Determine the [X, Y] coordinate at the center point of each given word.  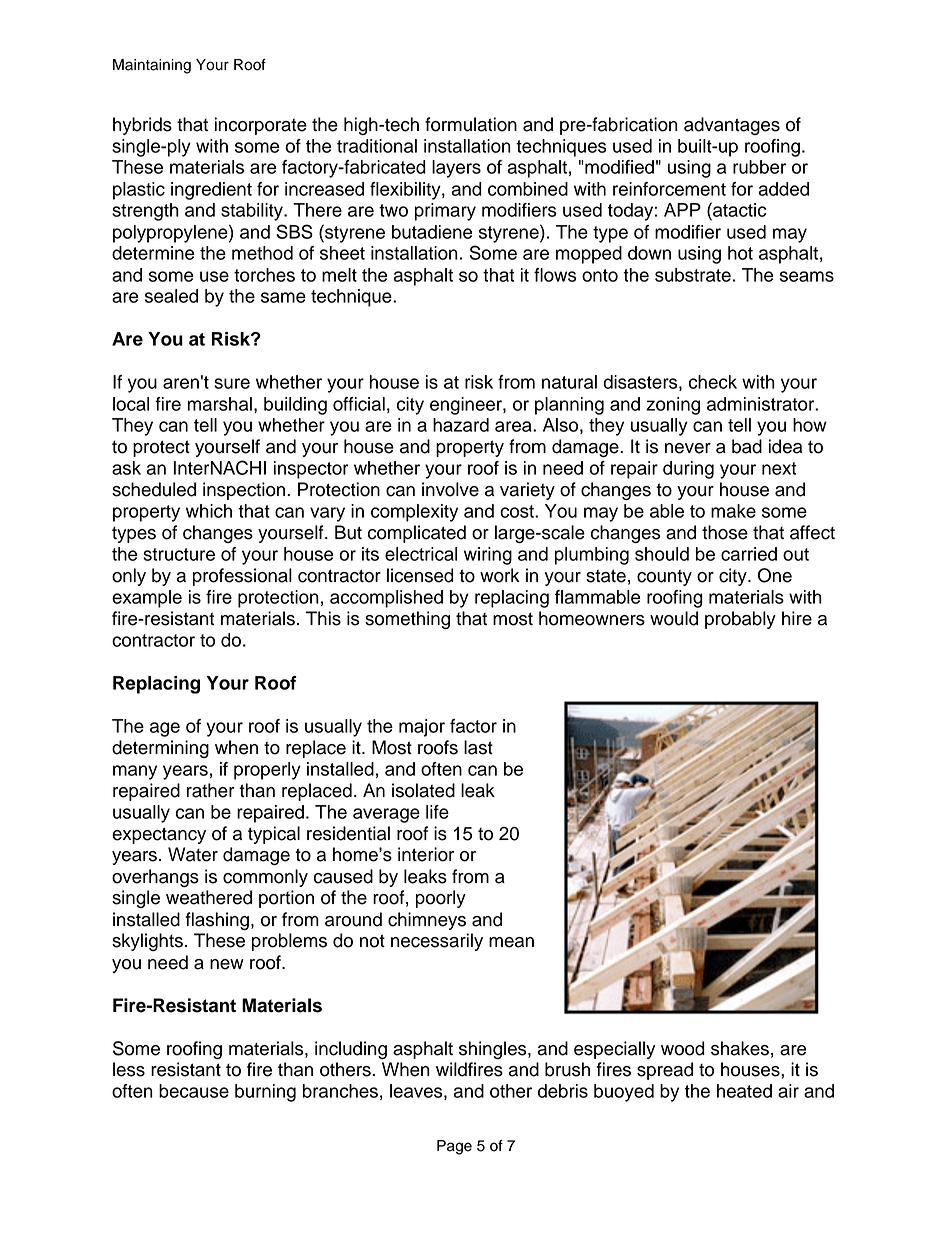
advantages [732, 126]
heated [744, 1091]
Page [454, 1147]
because [194, 1091]
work [500, 575]
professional [242, 577]
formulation [471, 124]
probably [740, 620]
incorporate [261, 126]
